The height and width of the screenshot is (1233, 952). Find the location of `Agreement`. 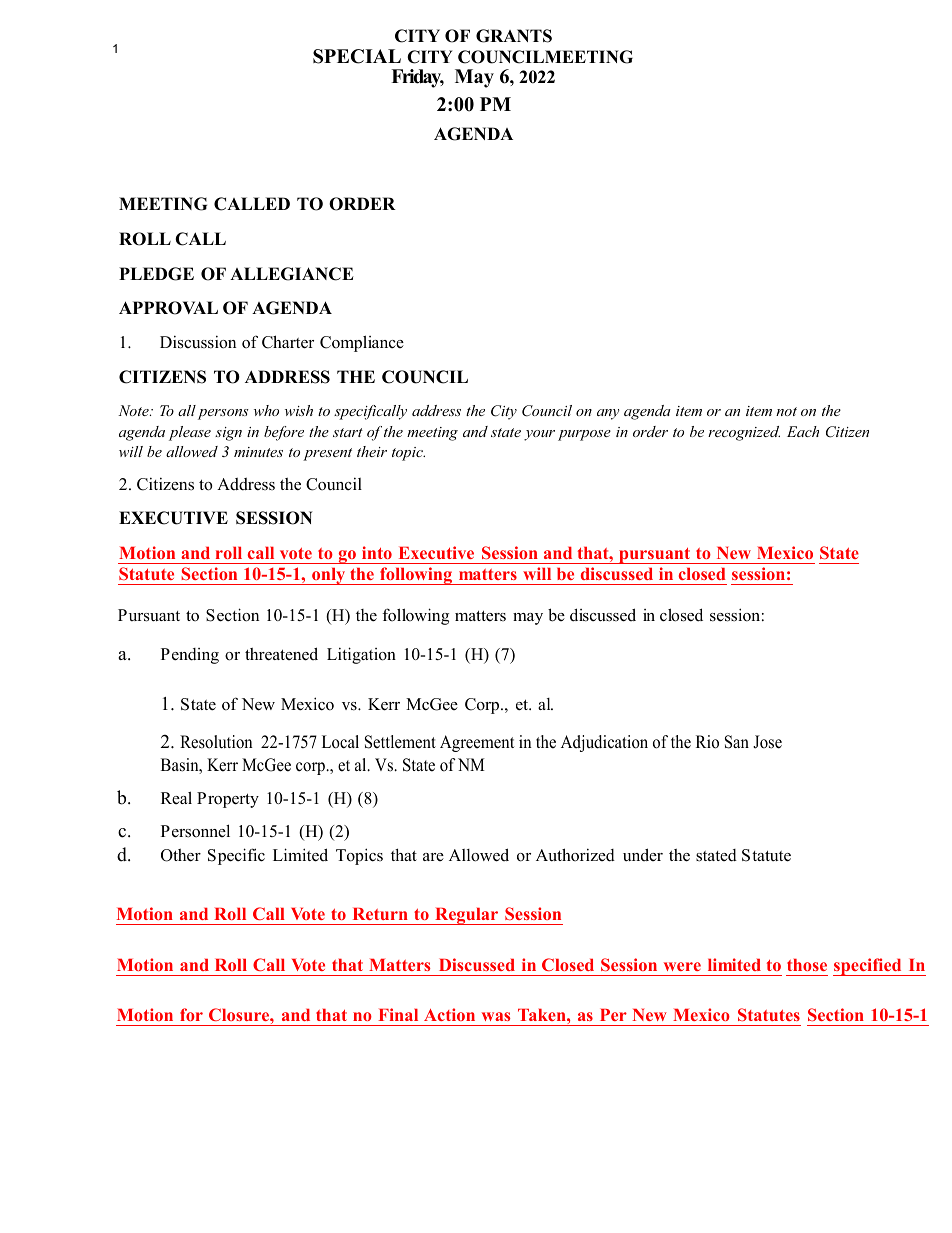

Agreement is located at coordinates (477, 743).
